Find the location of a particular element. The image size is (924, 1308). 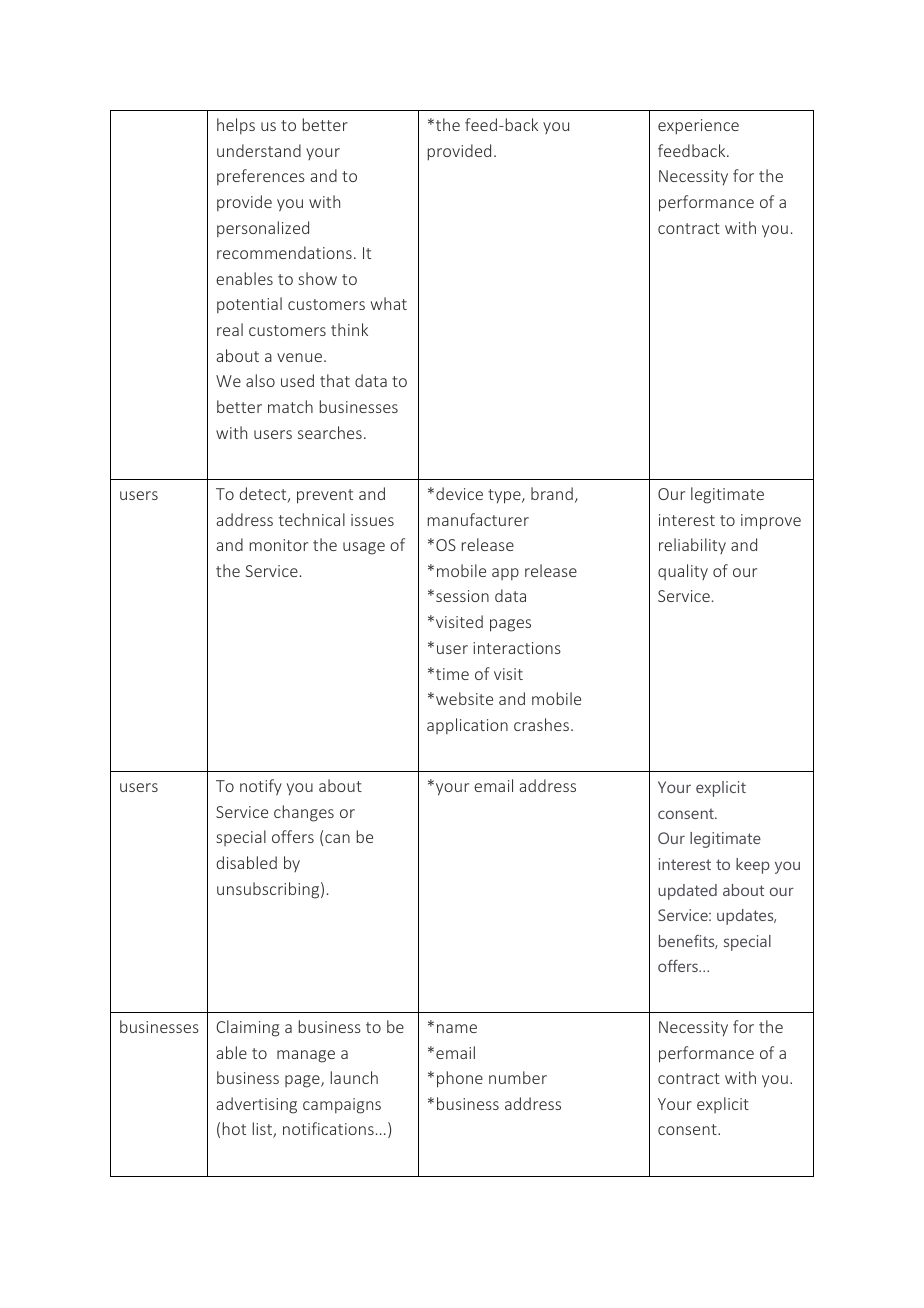

manufacturer is located at coordinates (478, 519).
